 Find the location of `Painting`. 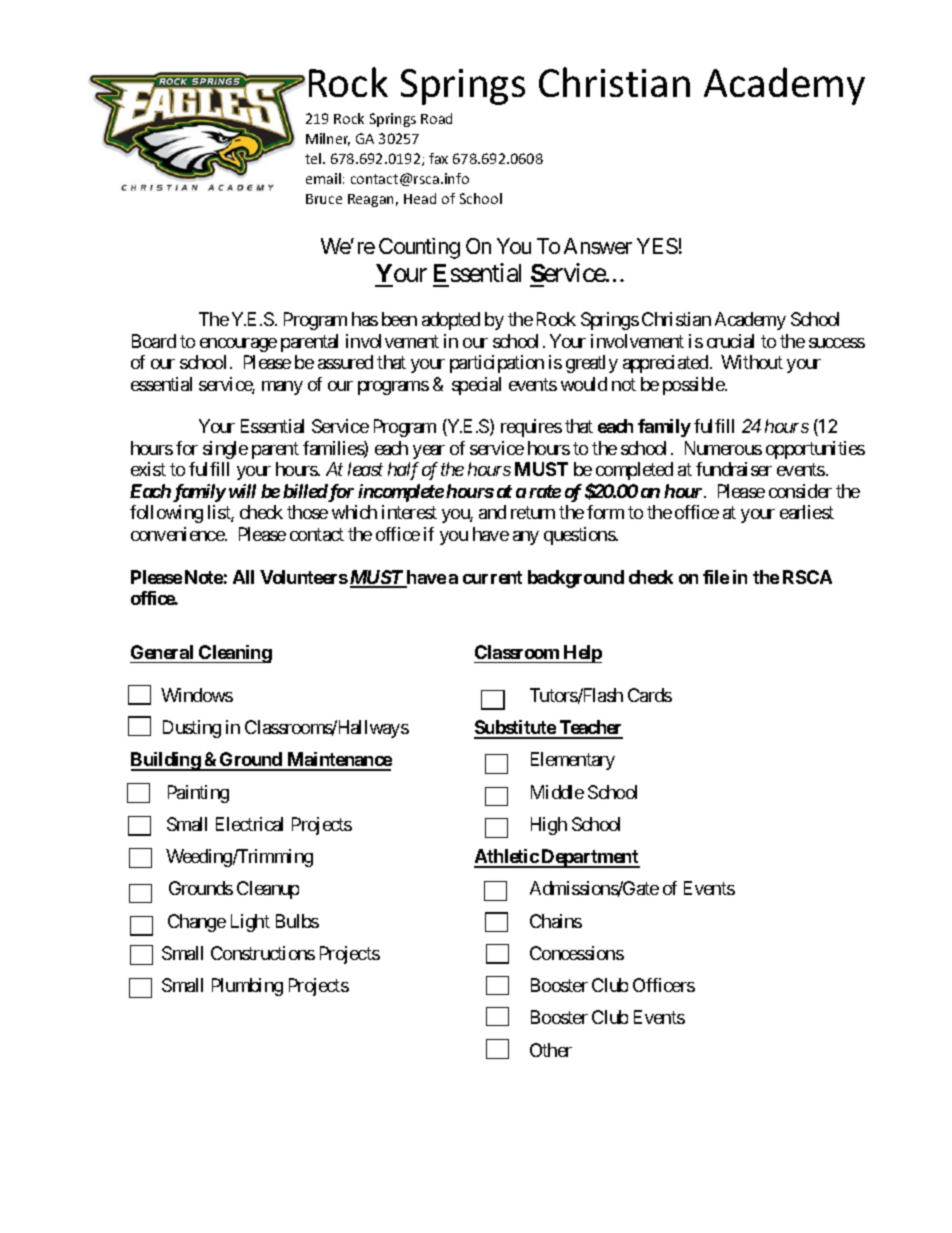

Painting is located at coordinates (198, 794).
